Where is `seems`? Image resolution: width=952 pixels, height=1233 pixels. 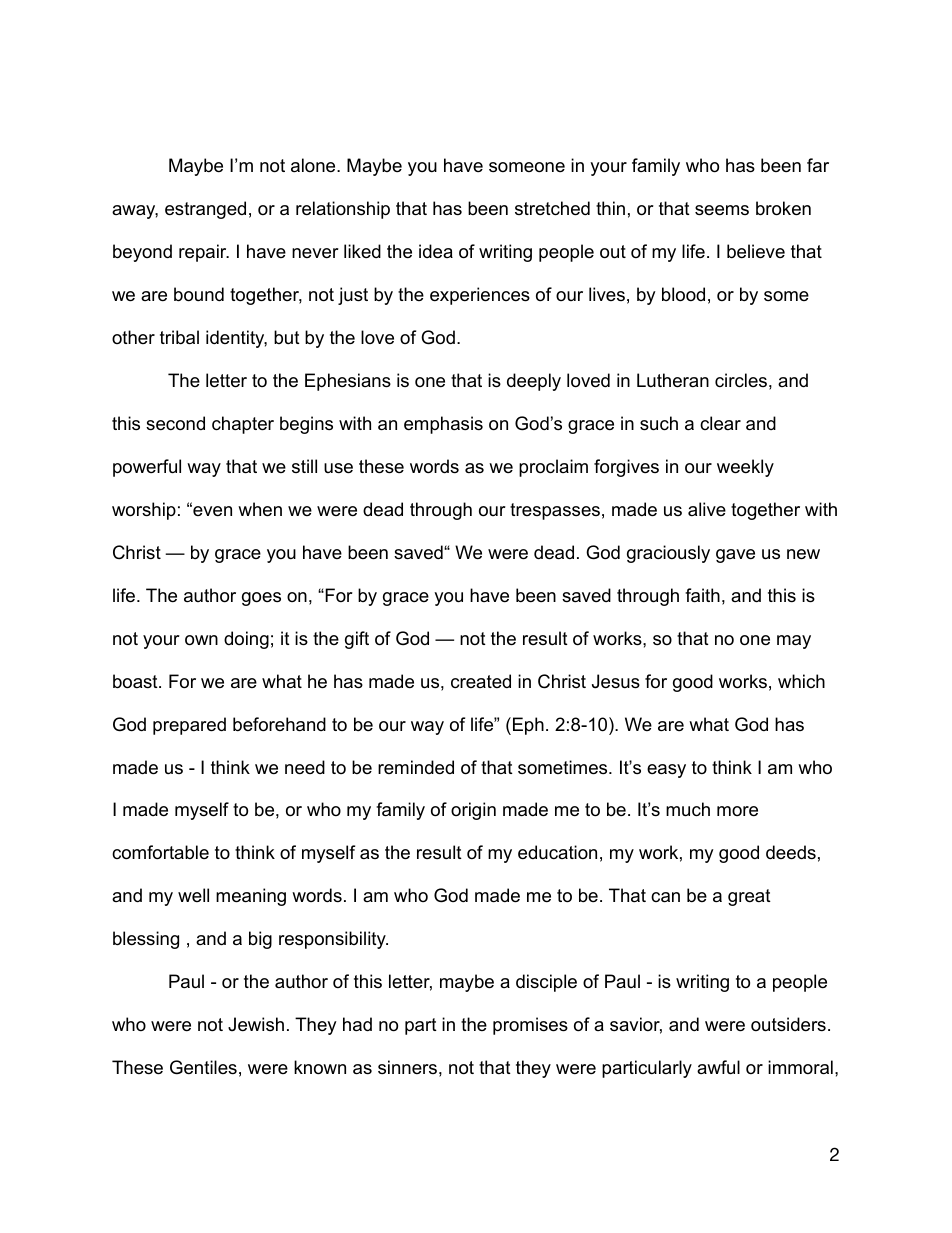 seems is located at coordinates (722, 210).
